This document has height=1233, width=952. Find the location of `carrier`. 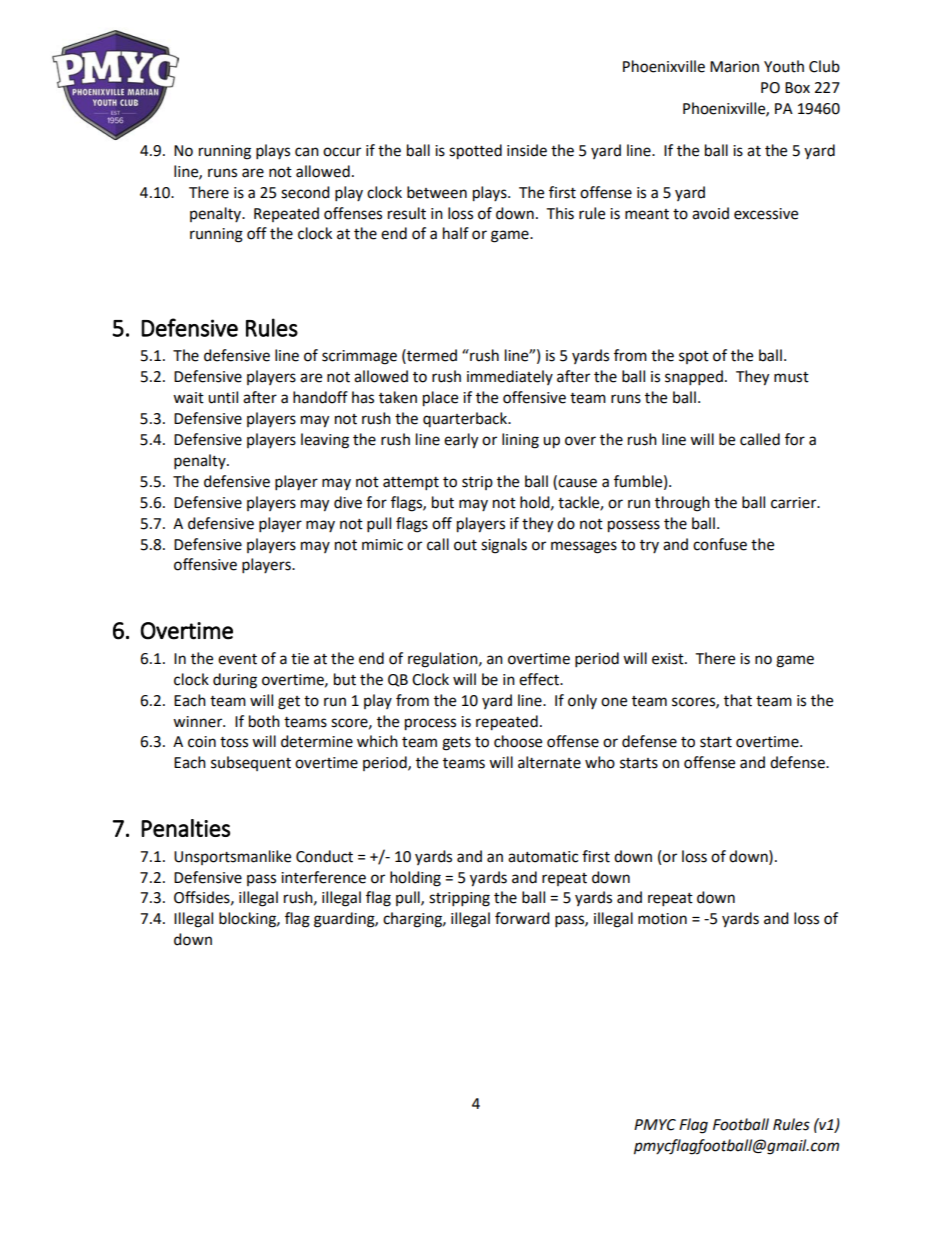

carrier is located at coordinates (795, 503).
